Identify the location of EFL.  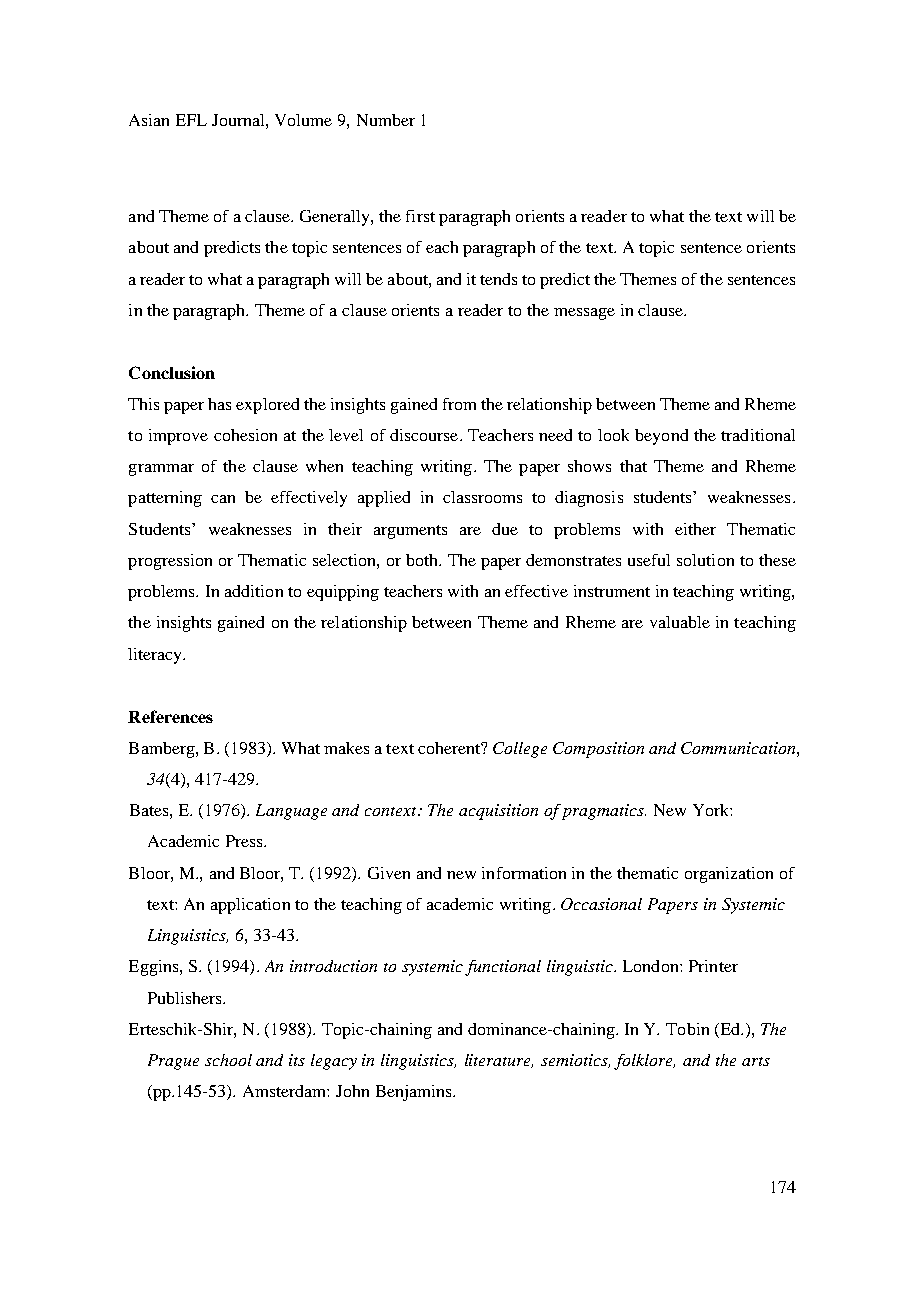
(191, 120).
